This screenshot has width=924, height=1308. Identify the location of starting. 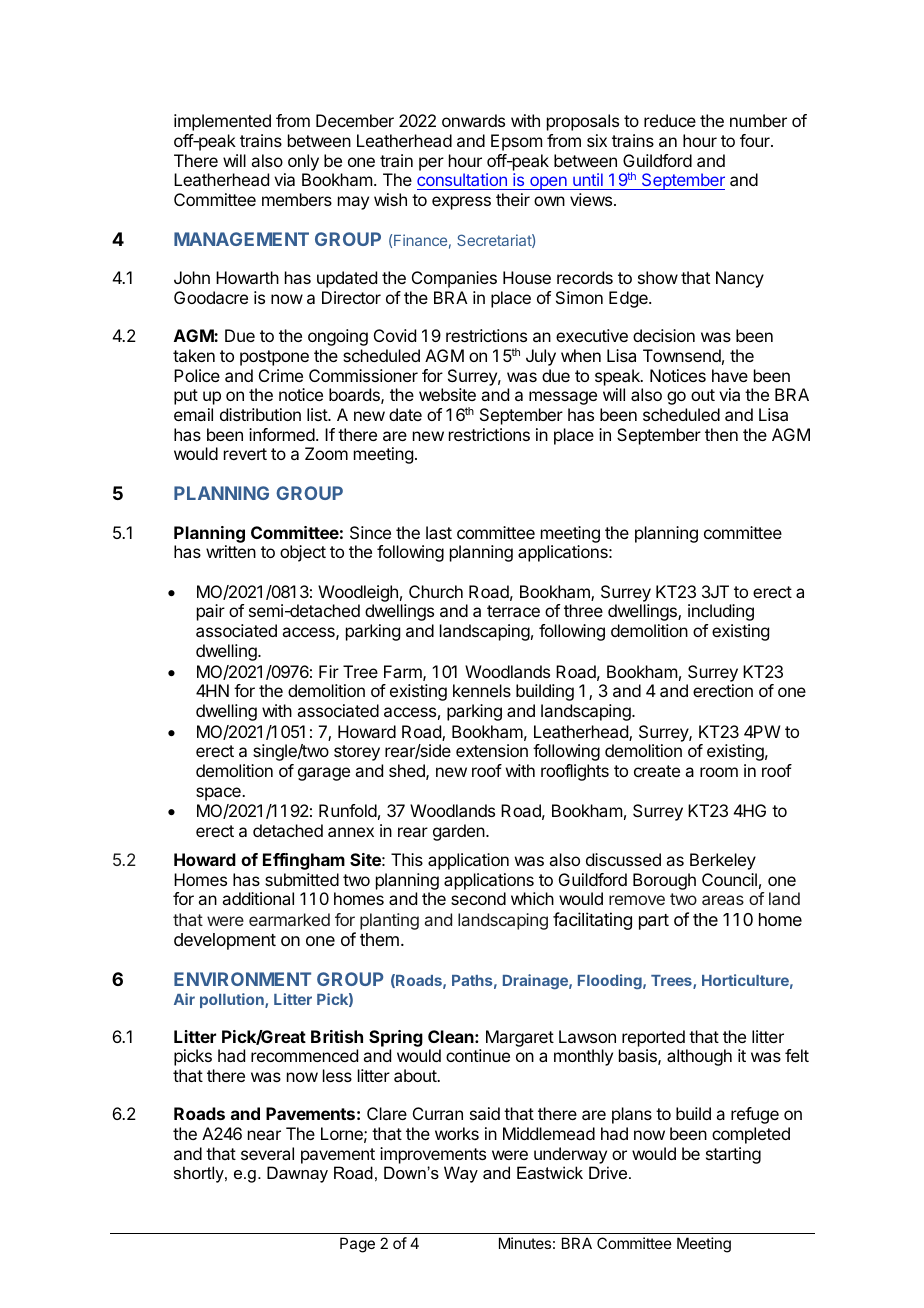
(733, 1155).
